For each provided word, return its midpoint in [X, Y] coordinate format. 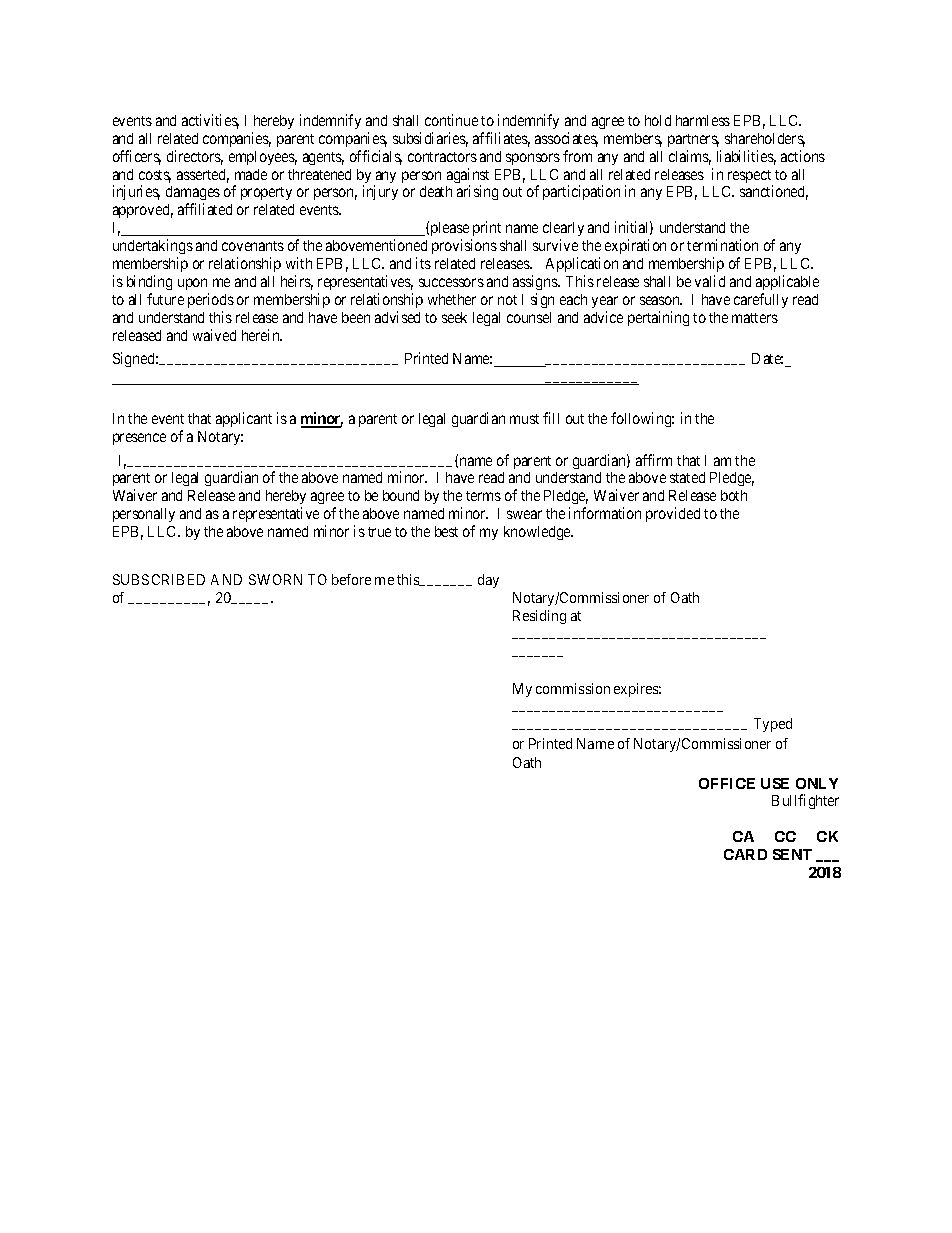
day [488, 581]
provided [673, 514]
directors [195, 157]
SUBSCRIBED [159, 579]
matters [755, 318]
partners [693, 140]
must [524, 419]
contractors [442, 157]
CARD [745, 854]
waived [214, 335]
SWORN [275, 579]
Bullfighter [805, 801]
